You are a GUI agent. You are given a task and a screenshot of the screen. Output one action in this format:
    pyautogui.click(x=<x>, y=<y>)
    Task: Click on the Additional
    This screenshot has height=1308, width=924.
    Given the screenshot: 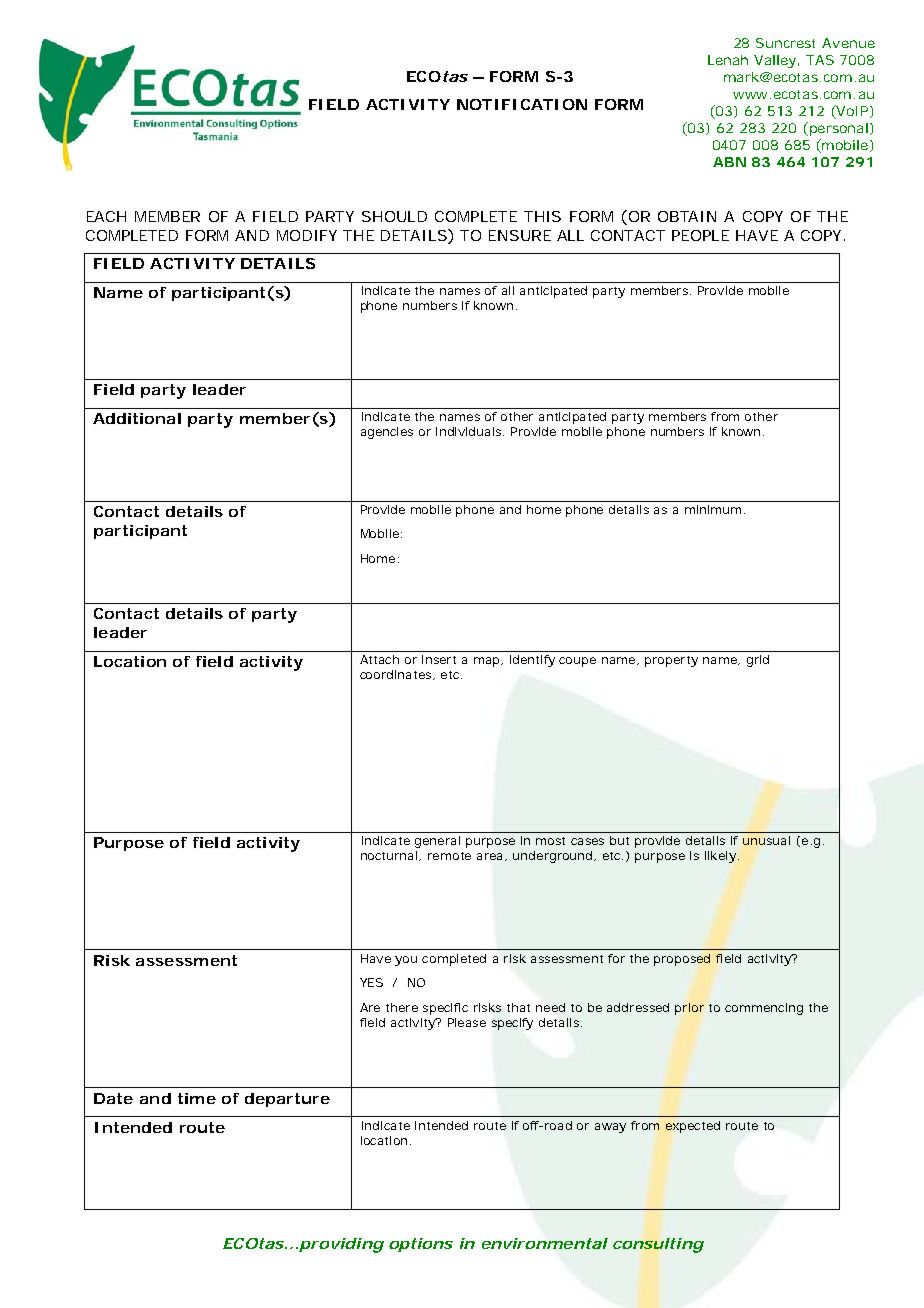 What is the action you would take?
    pyautogui.click(x=137, y=418)
